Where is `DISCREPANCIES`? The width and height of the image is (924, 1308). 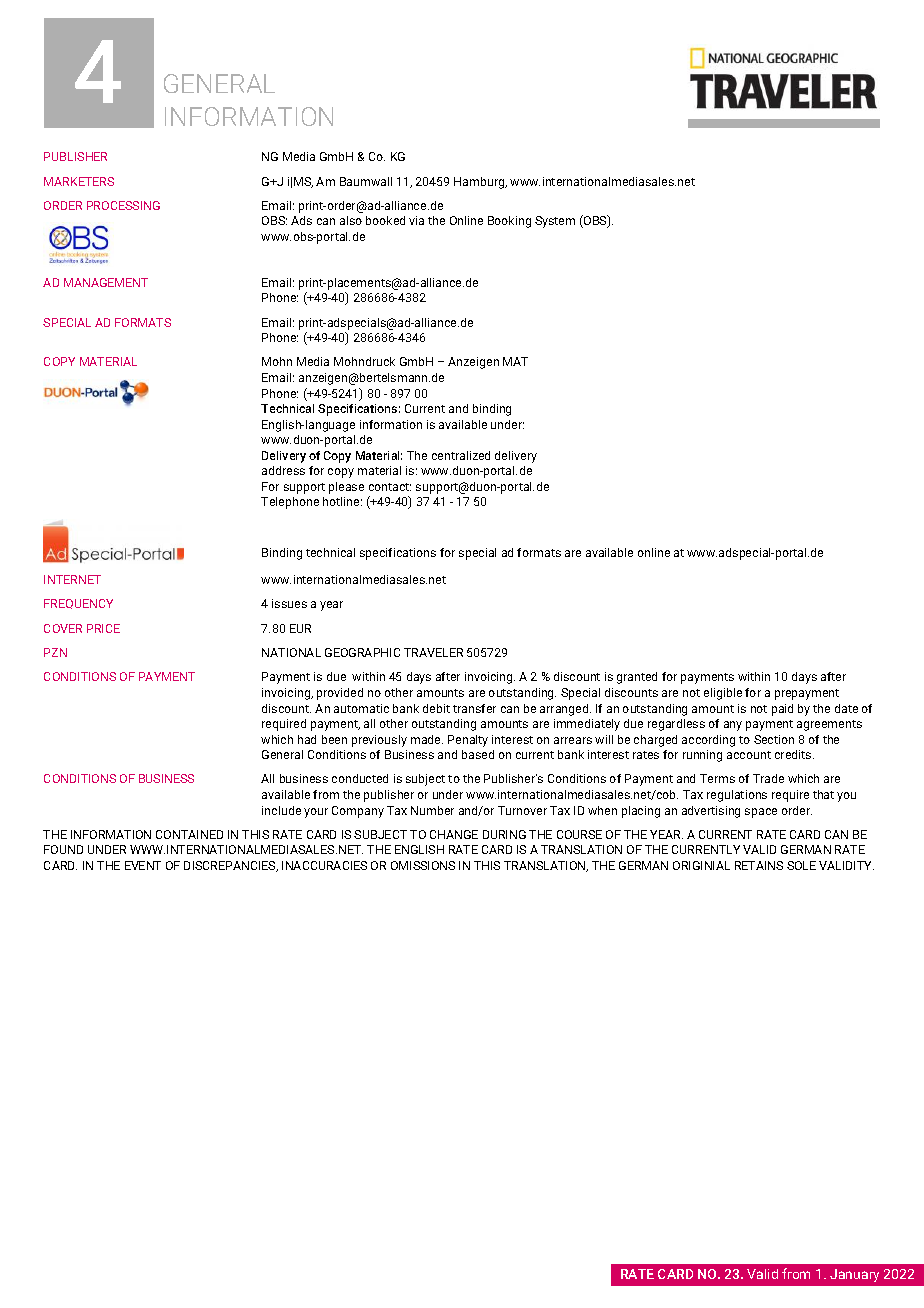 DISCREPANCIES is located at coordinates (231, 866).
